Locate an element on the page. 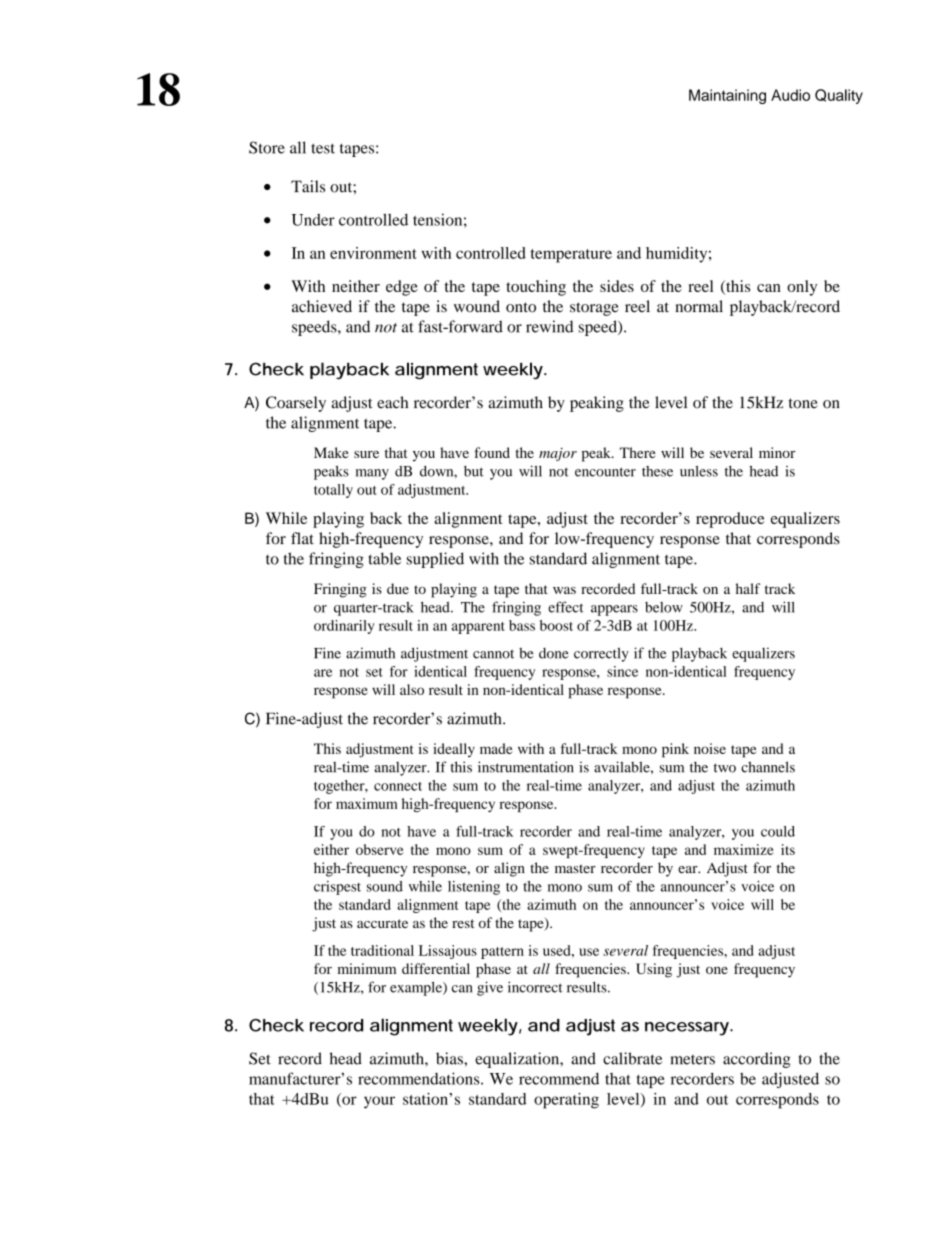 Image resolution: width=952 pixels, height=1233 pixels. was is located at coordinates (564, 590).
